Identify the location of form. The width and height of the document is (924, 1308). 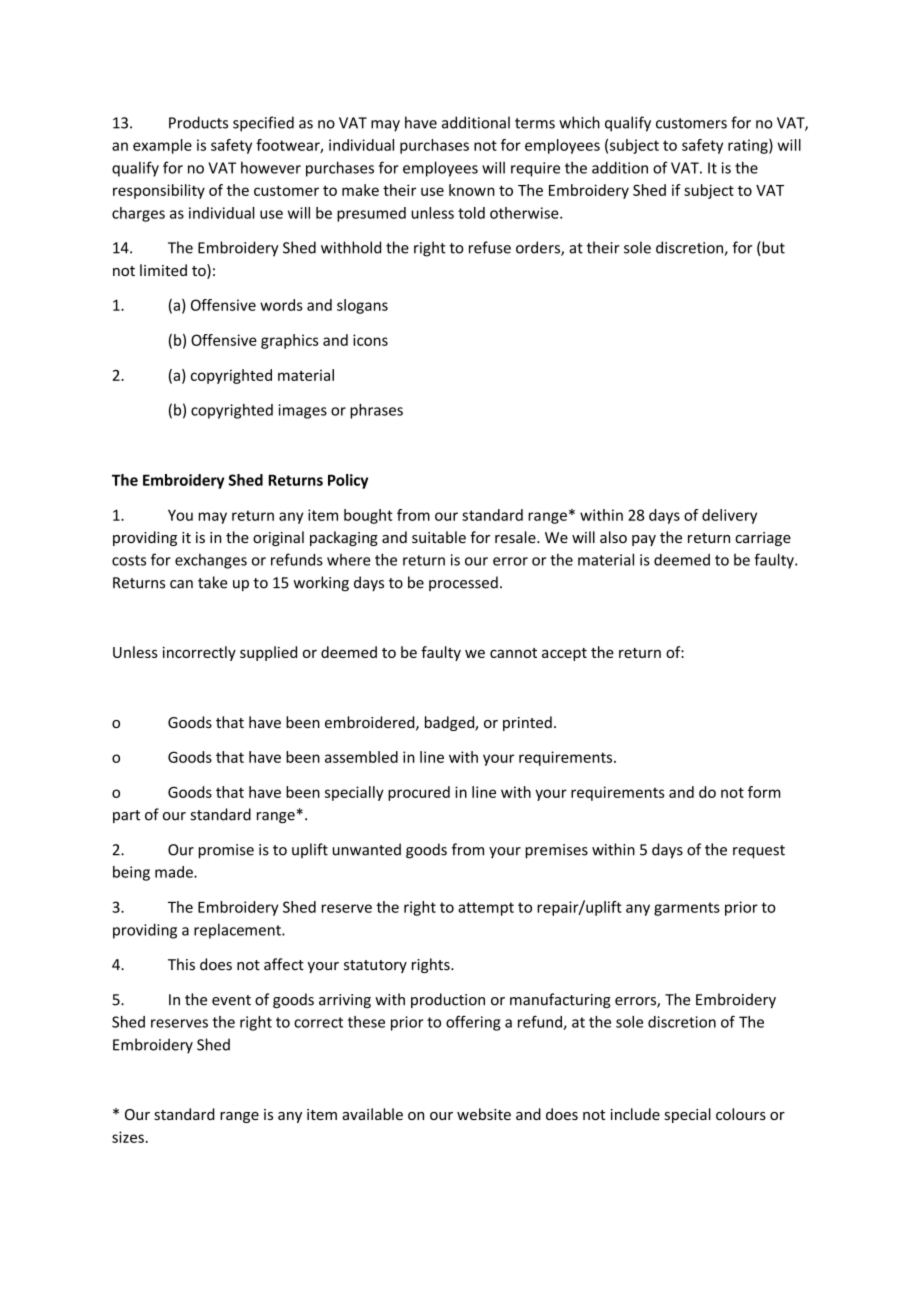
(764, 792).
